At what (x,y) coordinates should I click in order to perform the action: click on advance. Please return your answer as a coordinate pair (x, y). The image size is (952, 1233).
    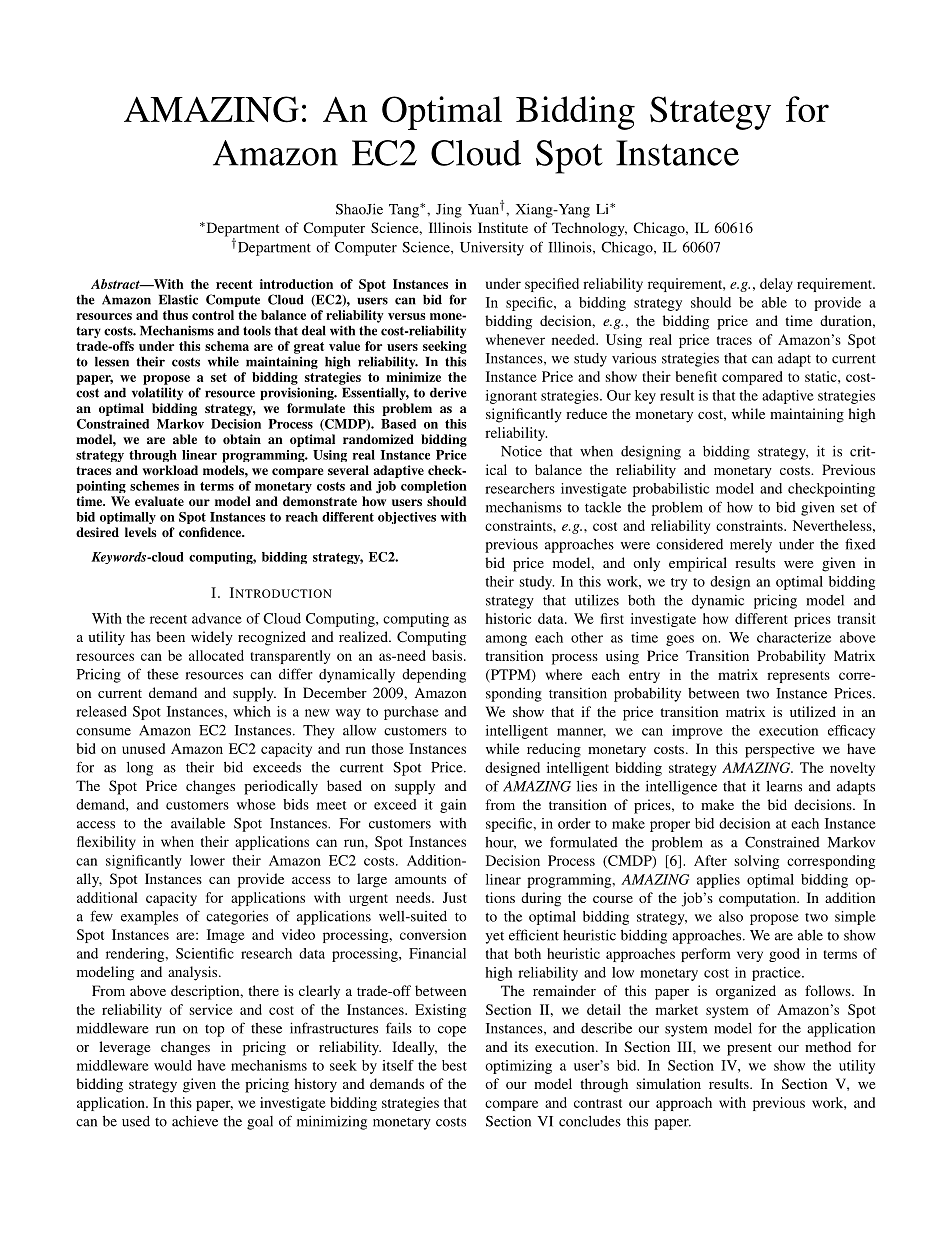
    Looking at the image, I should click on (217, 618).
